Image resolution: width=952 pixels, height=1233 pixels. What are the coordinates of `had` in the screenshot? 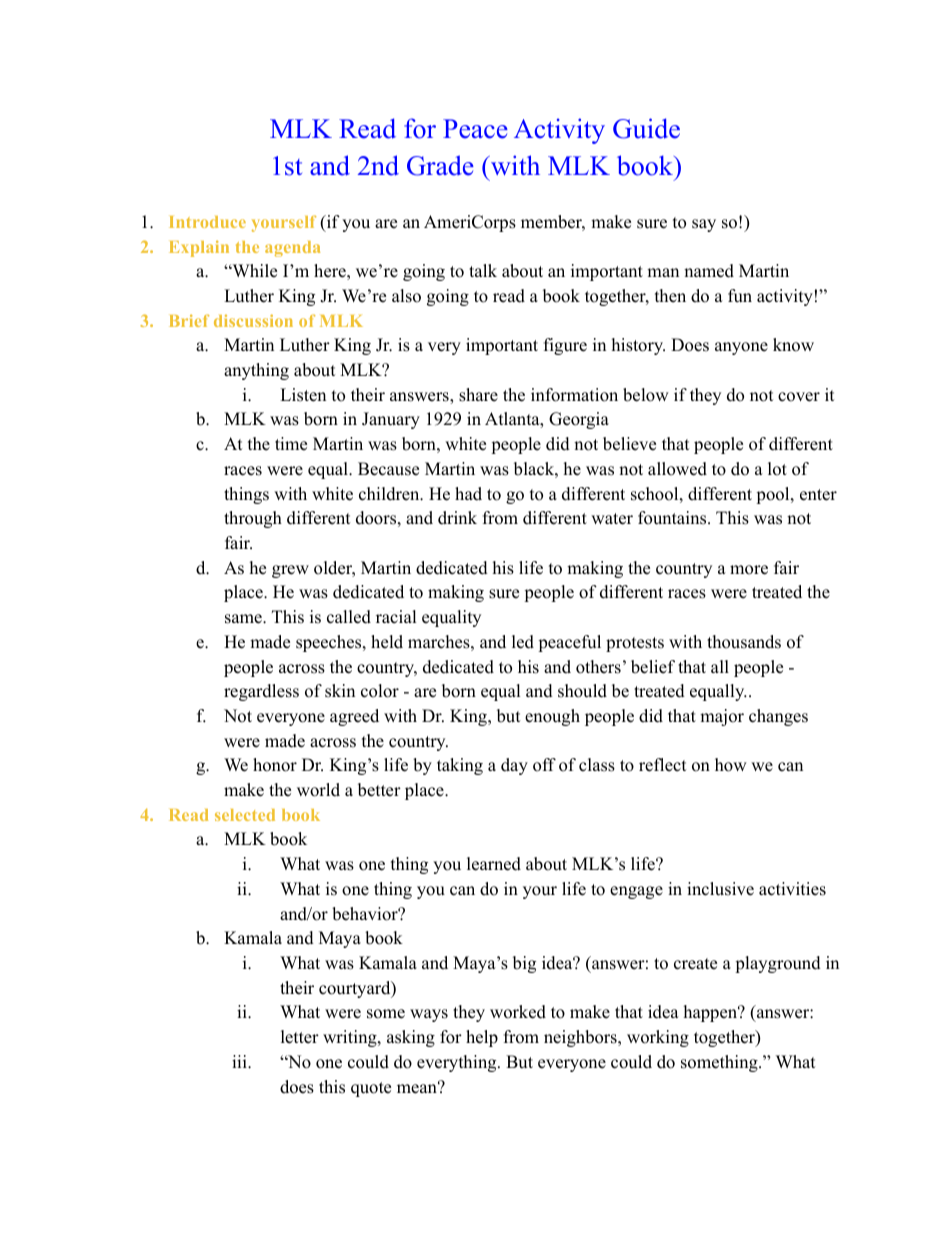 It's located at (468, 494).
